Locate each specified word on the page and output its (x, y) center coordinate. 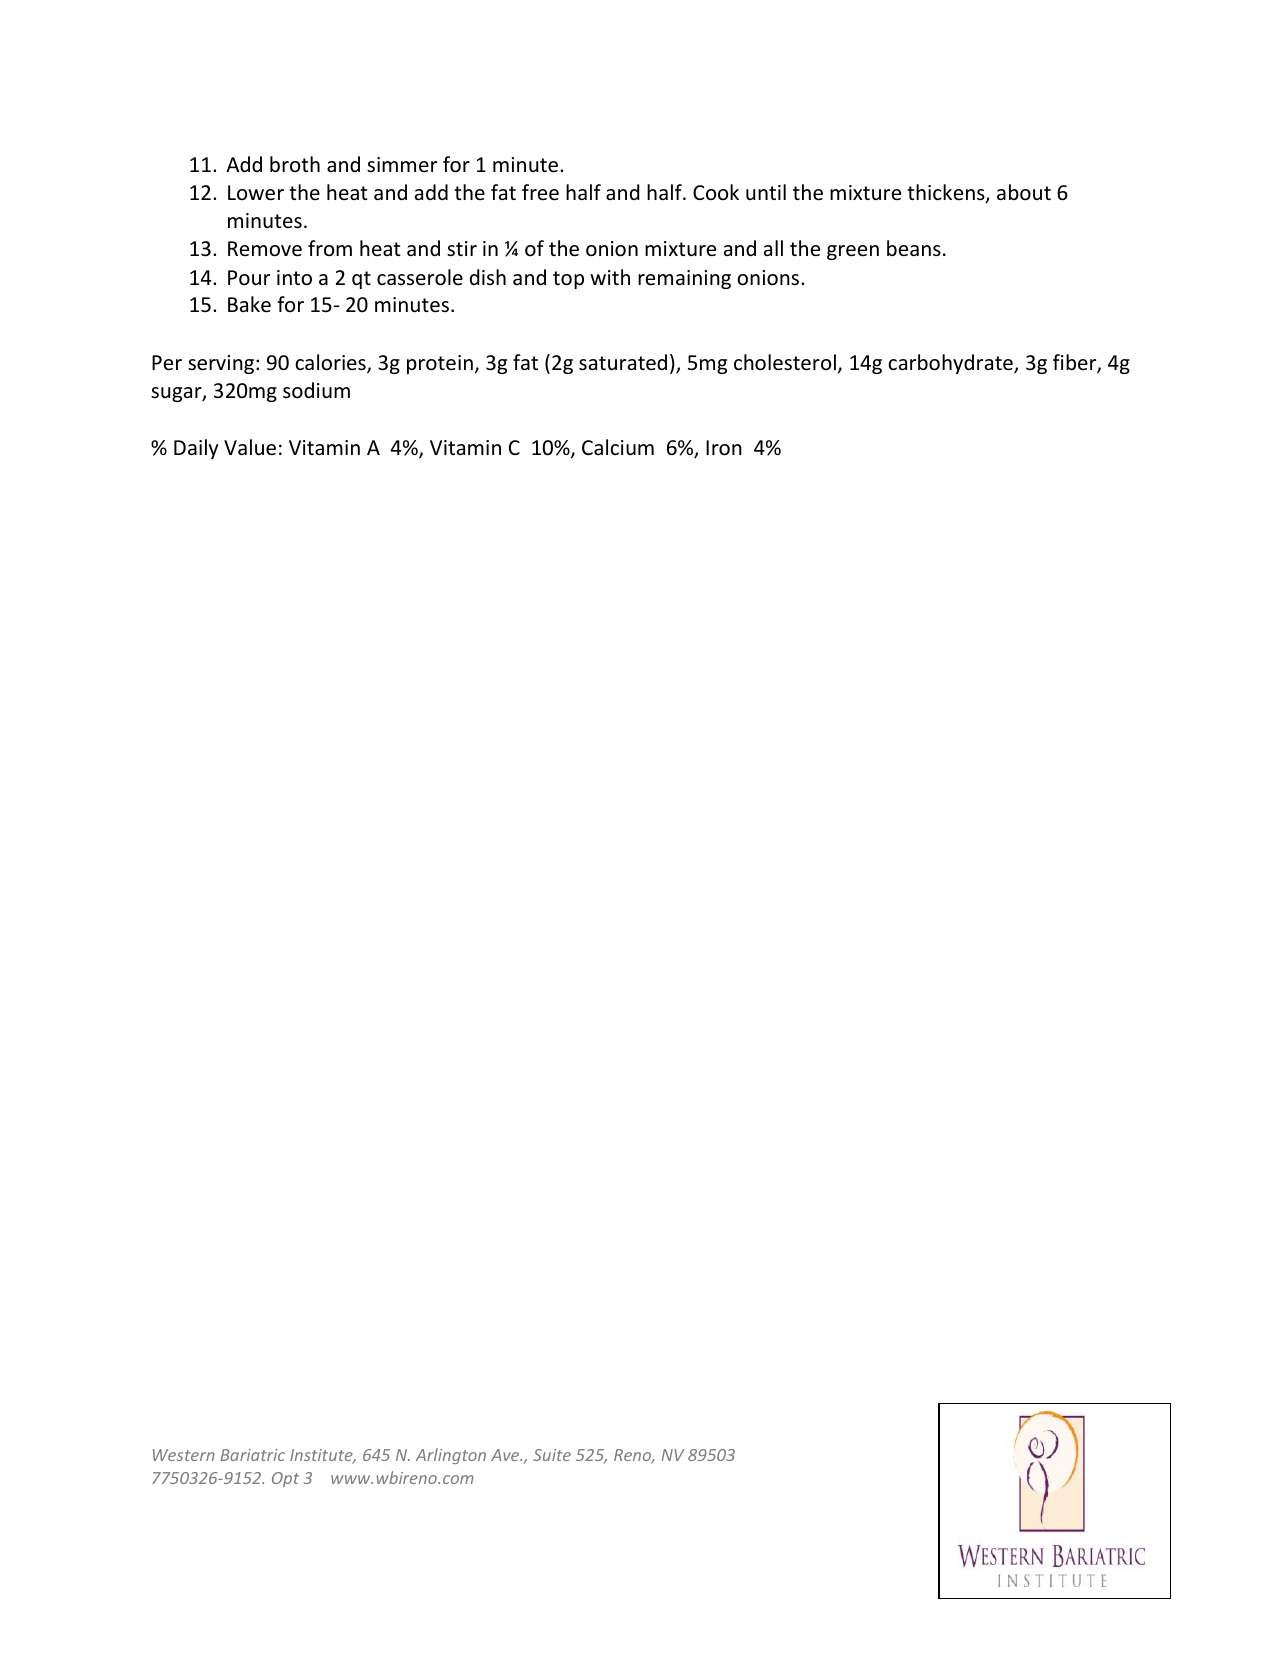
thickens (947, 193)
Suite (552, 1455)
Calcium (618, 447)
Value (250, 447)
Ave (506, 1455)
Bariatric (253, 1455)
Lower (256, 193)
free (540, 192)
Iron (724, 448)
